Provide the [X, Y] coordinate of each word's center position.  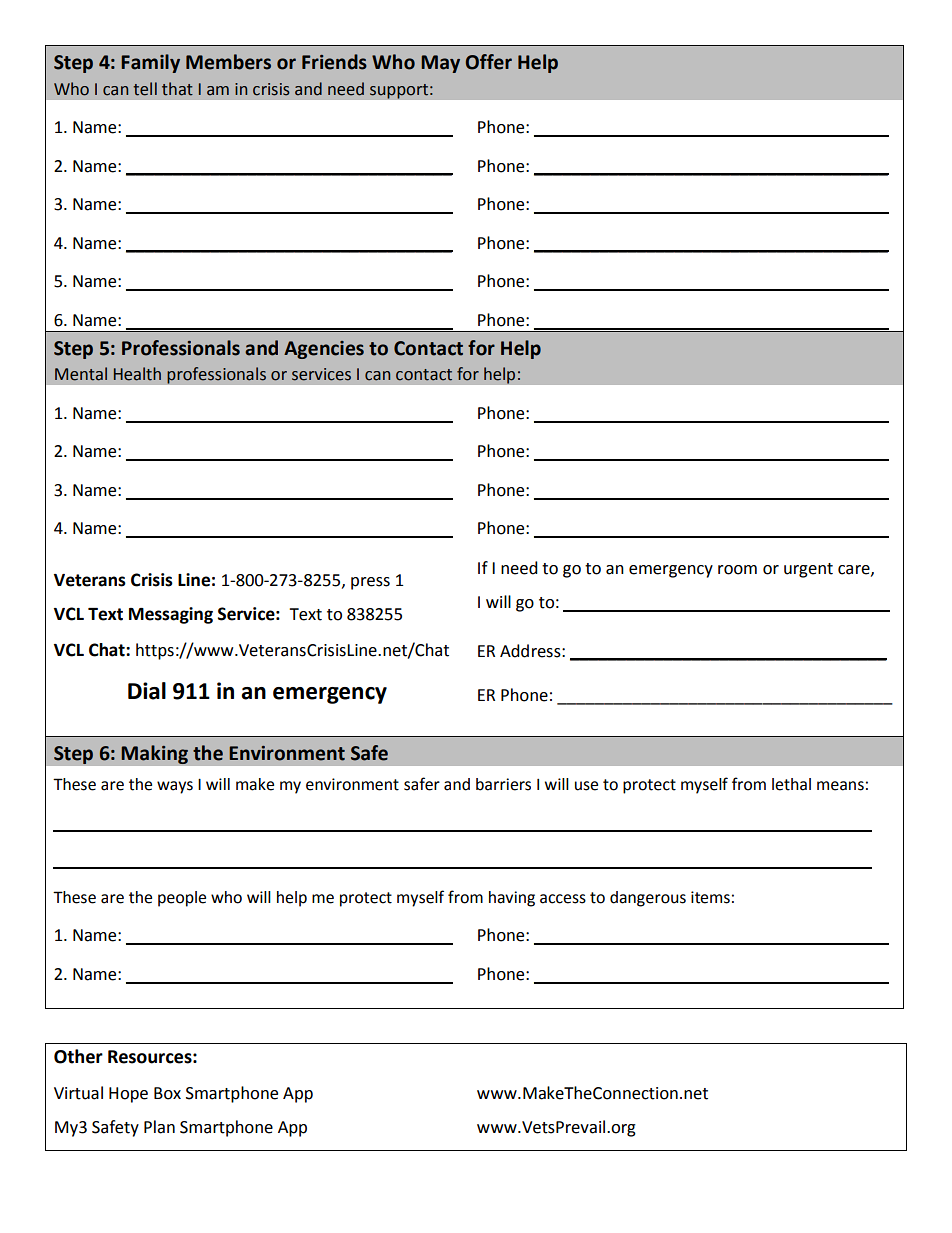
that [177, 89]
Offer [489, 62]
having [512, 899]
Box [167, 1093]
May [440, 64]
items [710, 897]
